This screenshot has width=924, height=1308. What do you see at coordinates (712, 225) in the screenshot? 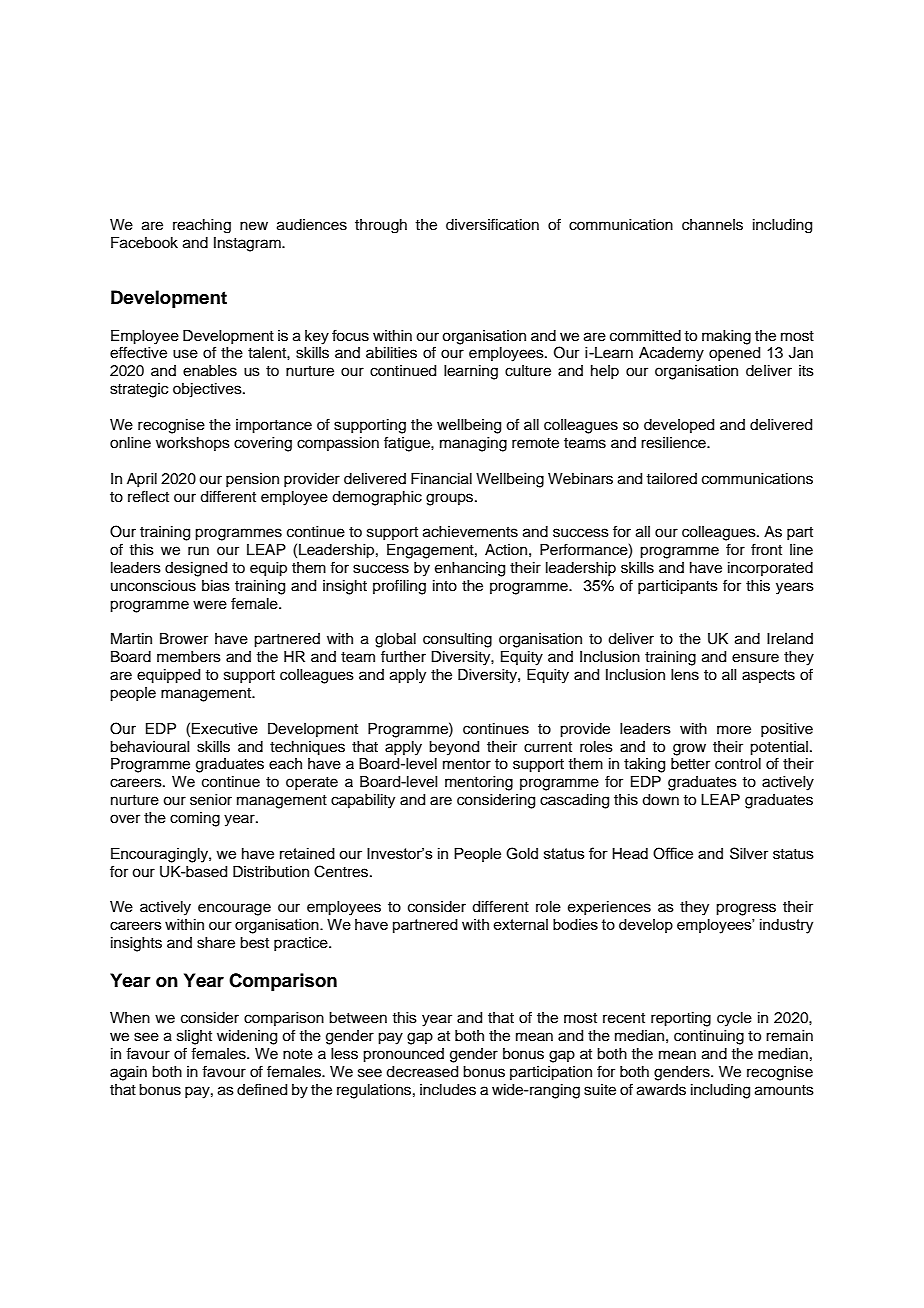
I see `channels` at bounding box center [712, 225].
